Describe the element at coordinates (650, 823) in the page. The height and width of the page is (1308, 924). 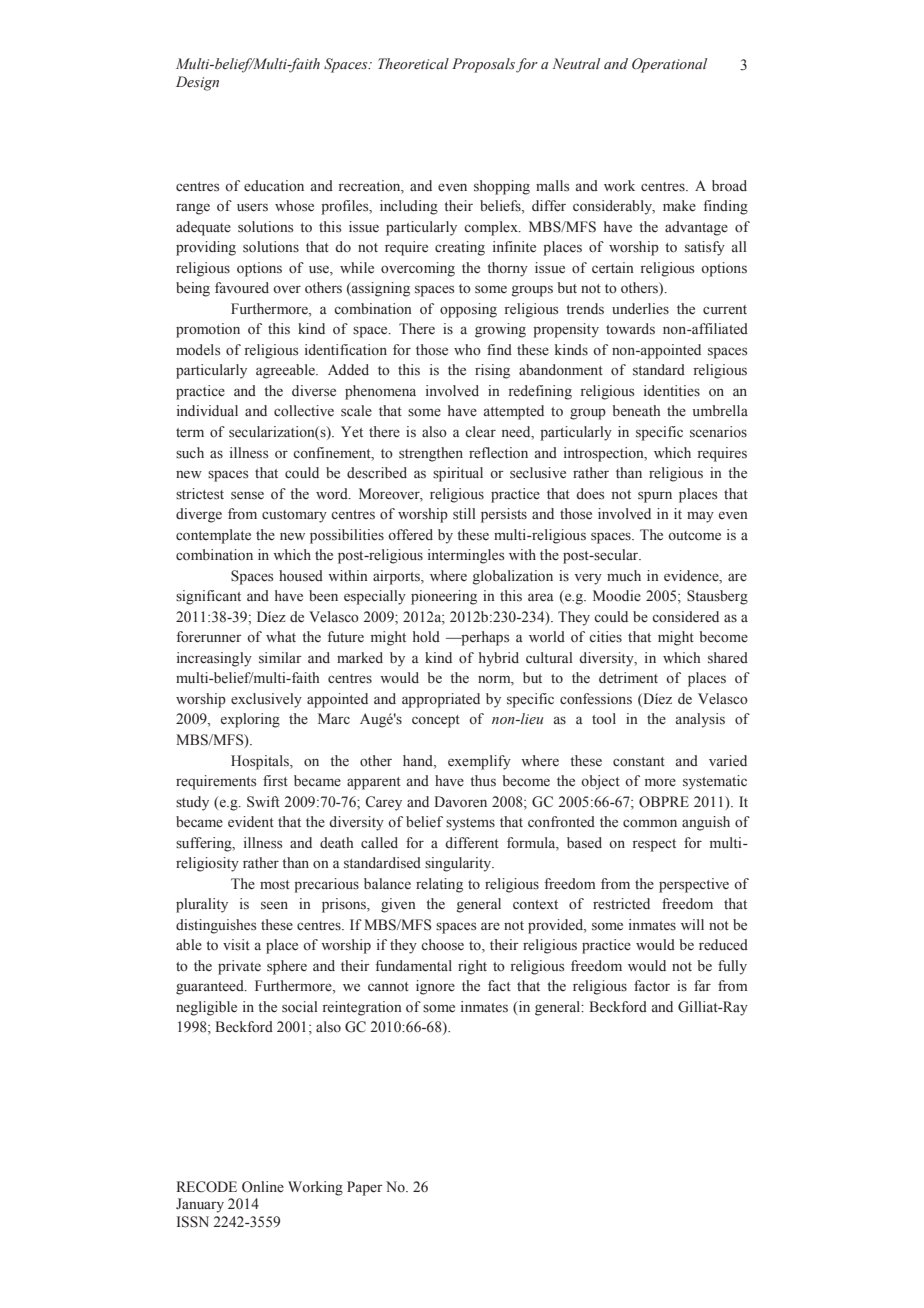
I see `common` at that location.
